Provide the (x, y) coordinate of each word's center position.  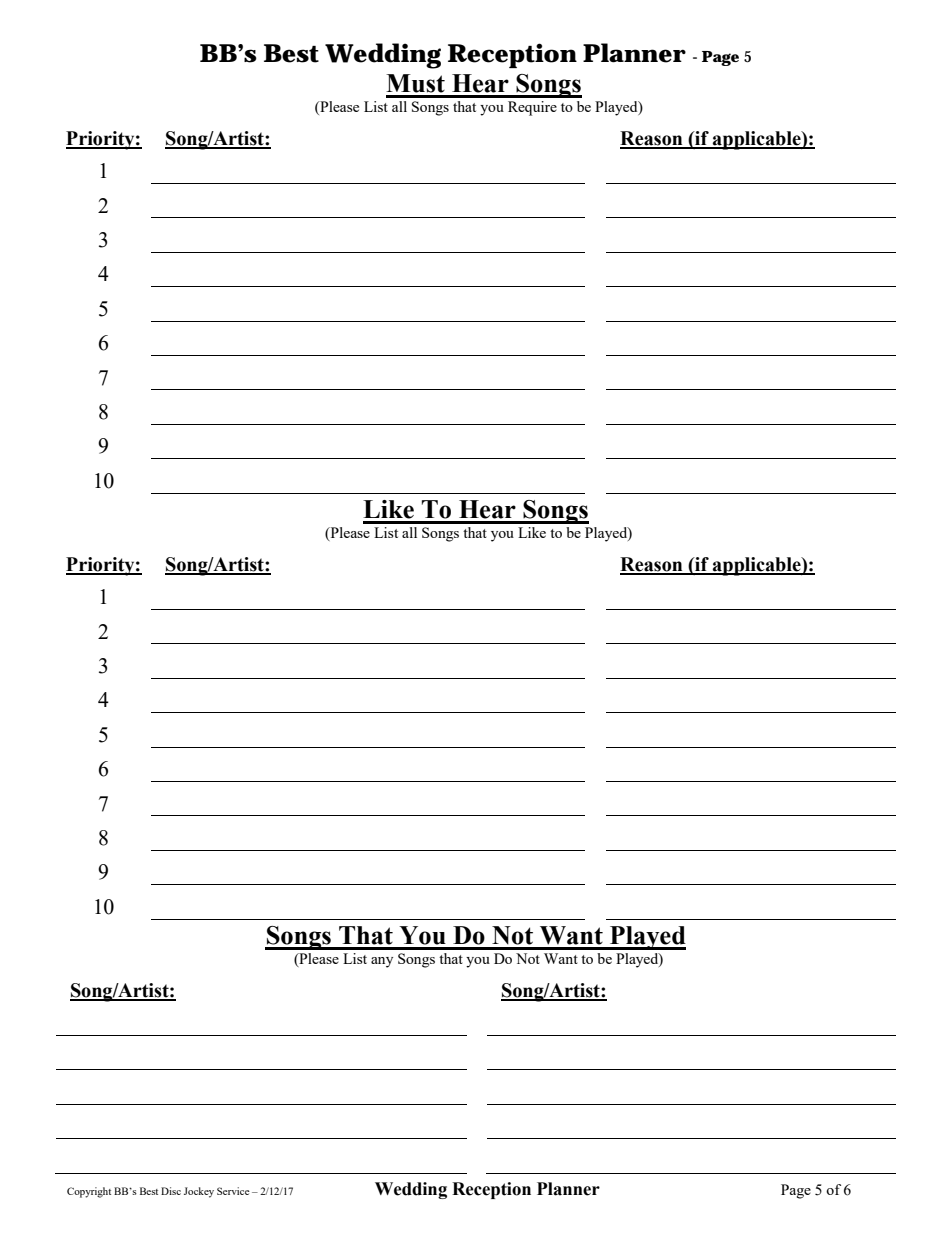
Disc (171, 1191)
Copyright (89, 1192)
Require (532, 108)
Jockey (199, 1192)
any (382, 962)
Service (233, 1191)
